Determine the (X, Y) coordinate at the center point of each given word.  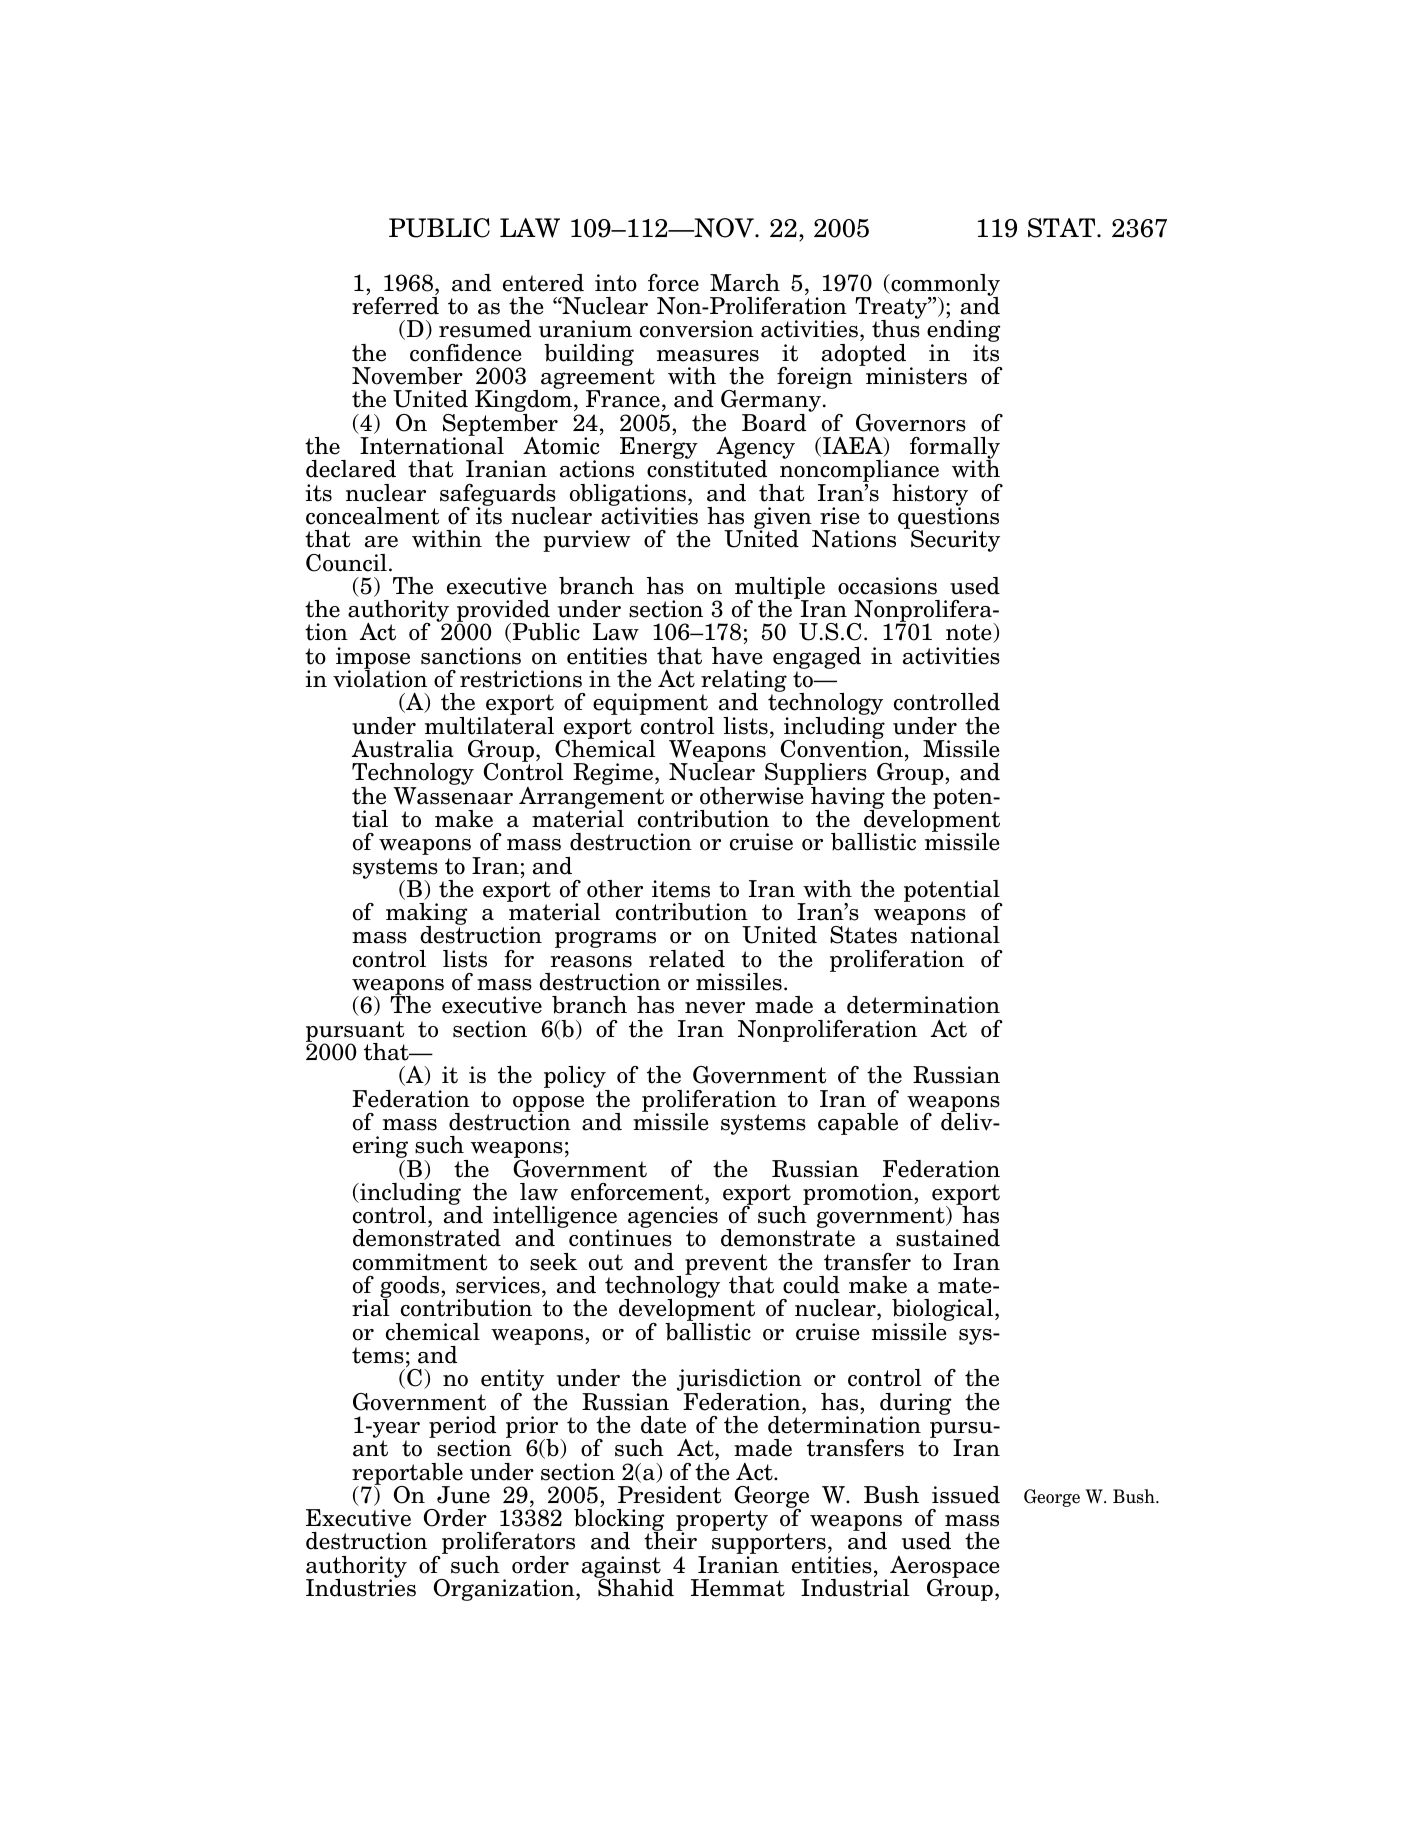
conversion (697, 329)
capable (858, 1124)
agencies (673, 1218)
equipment (651, 705)
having (847, 797)
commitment (420, 1262)
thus (896, 328)
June (463, 1495)
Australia (403, 749)
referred (395, 306)
